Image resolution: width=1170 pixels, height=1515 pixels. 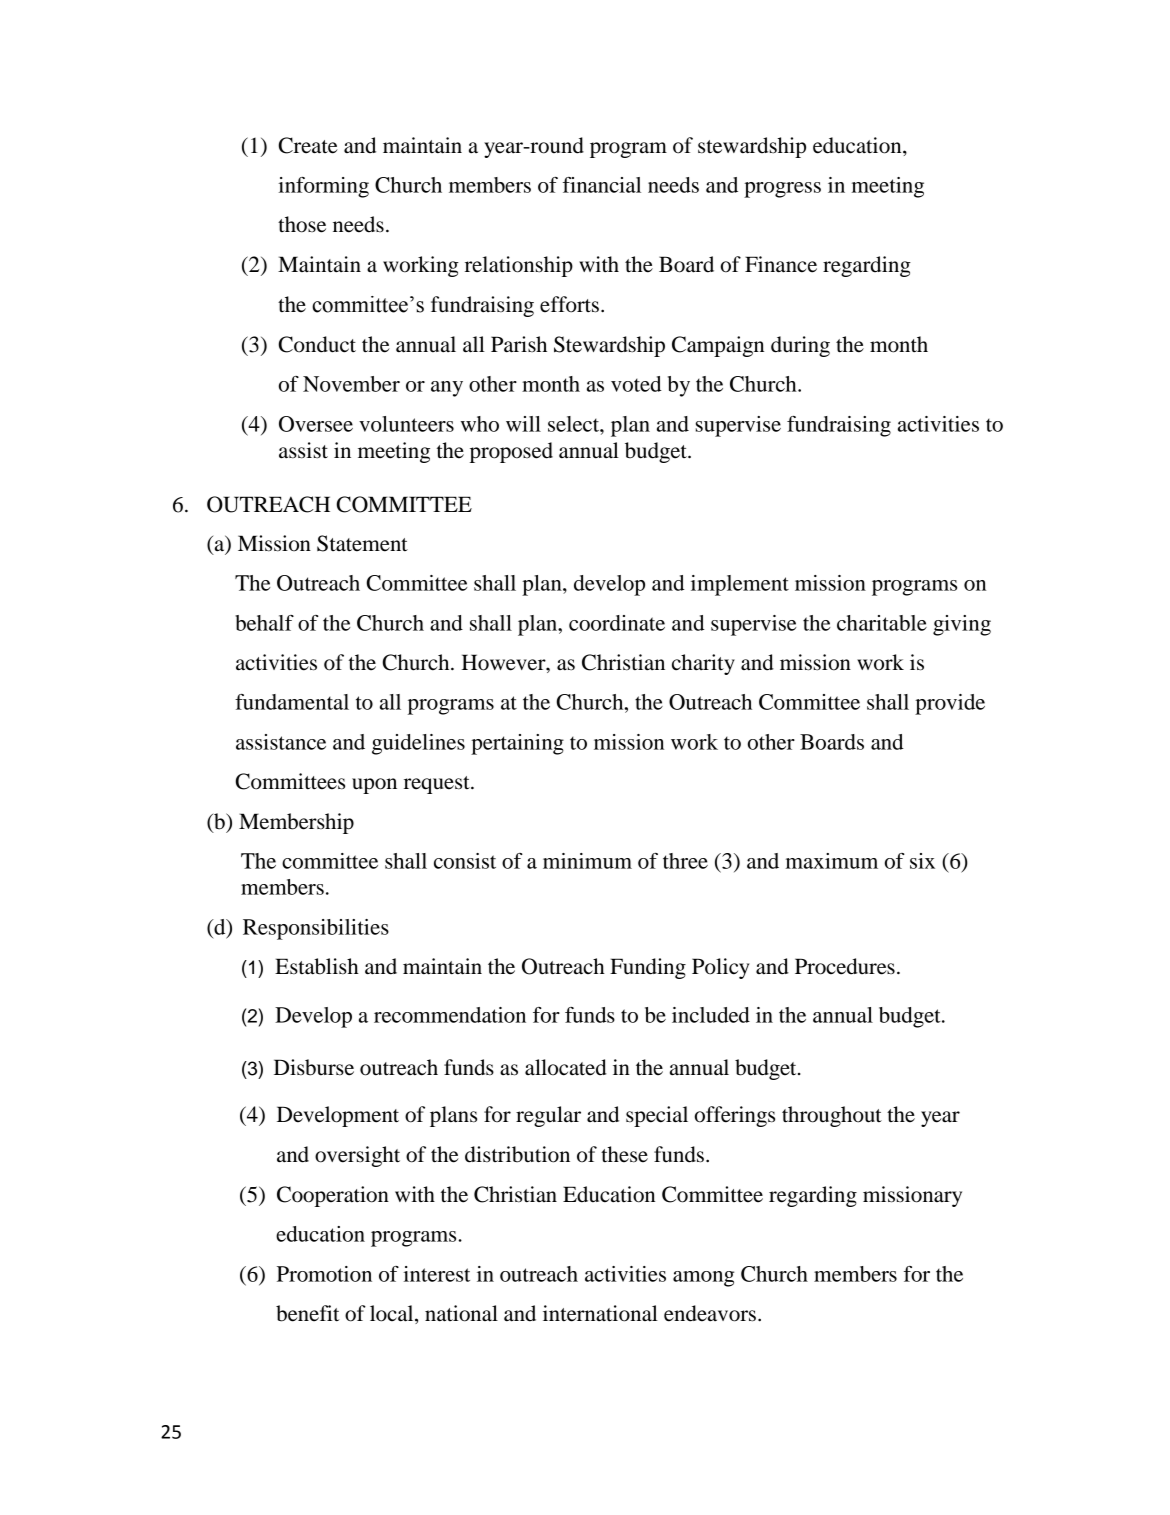 I want to click on progress, so click(x=782, y=190).
